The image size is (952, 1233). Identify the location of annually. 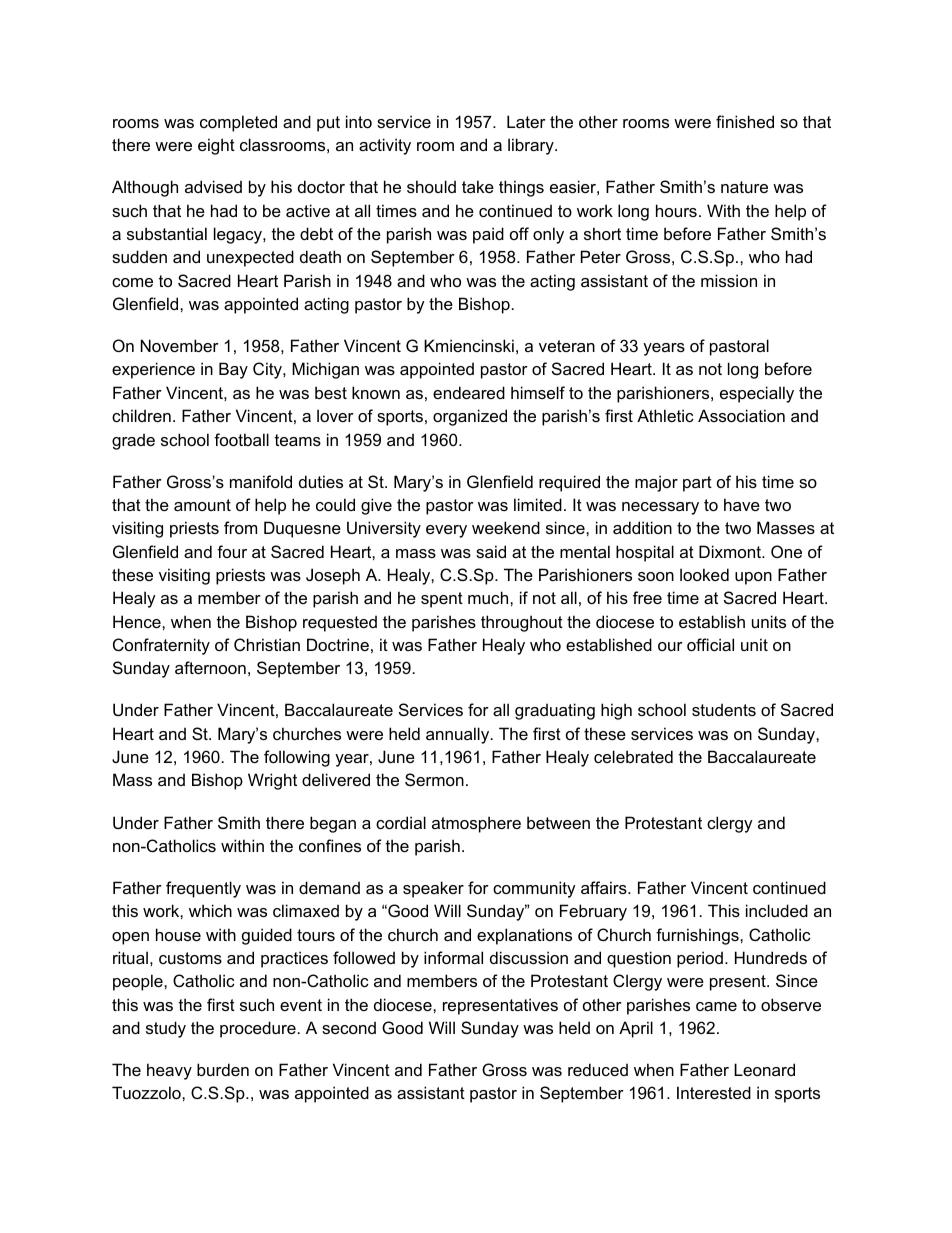
(459, 735).
